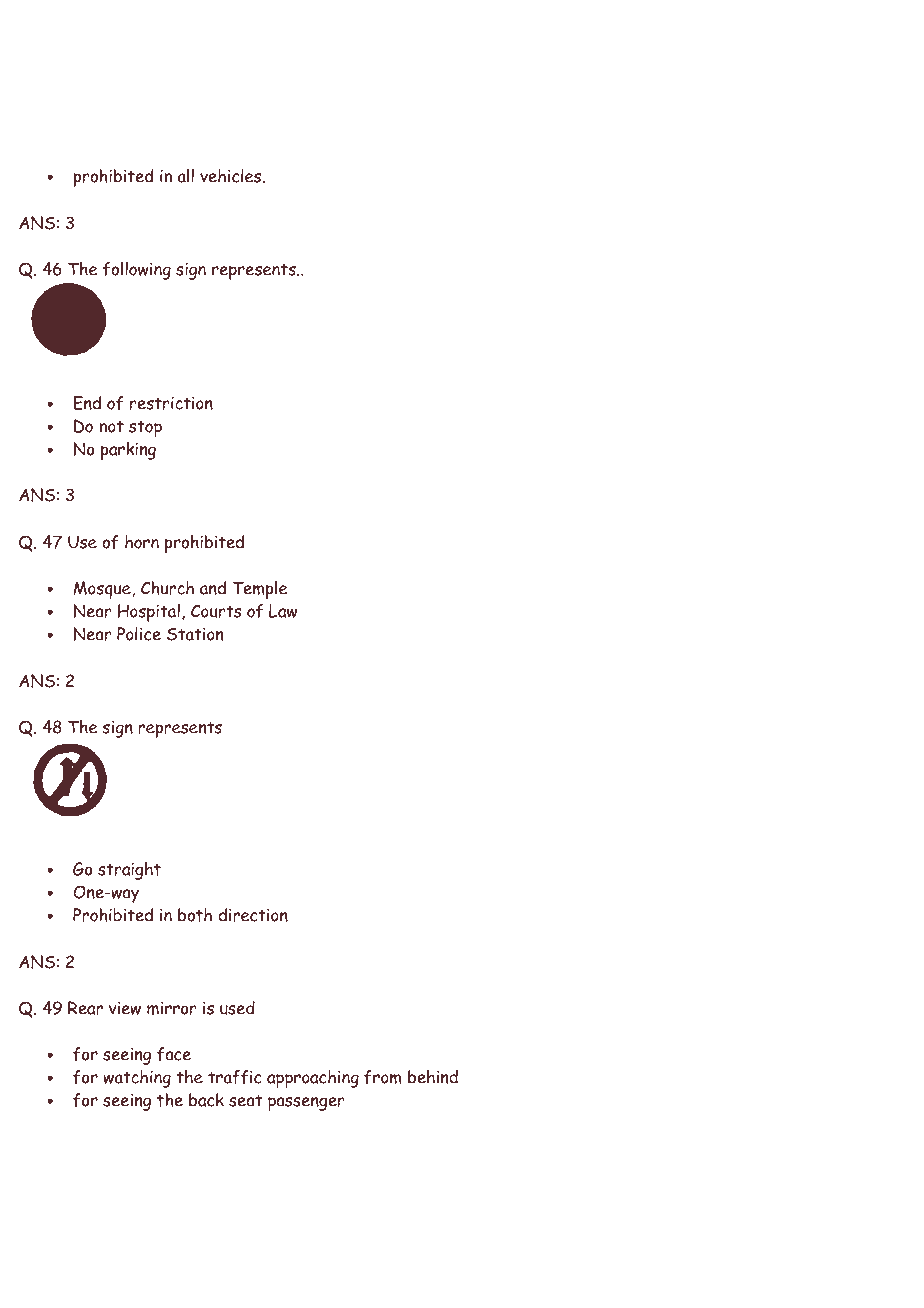 Image resolution: width=924 pixels, height=1308 pixels. I want to click on Courts, so click(216, 611).
